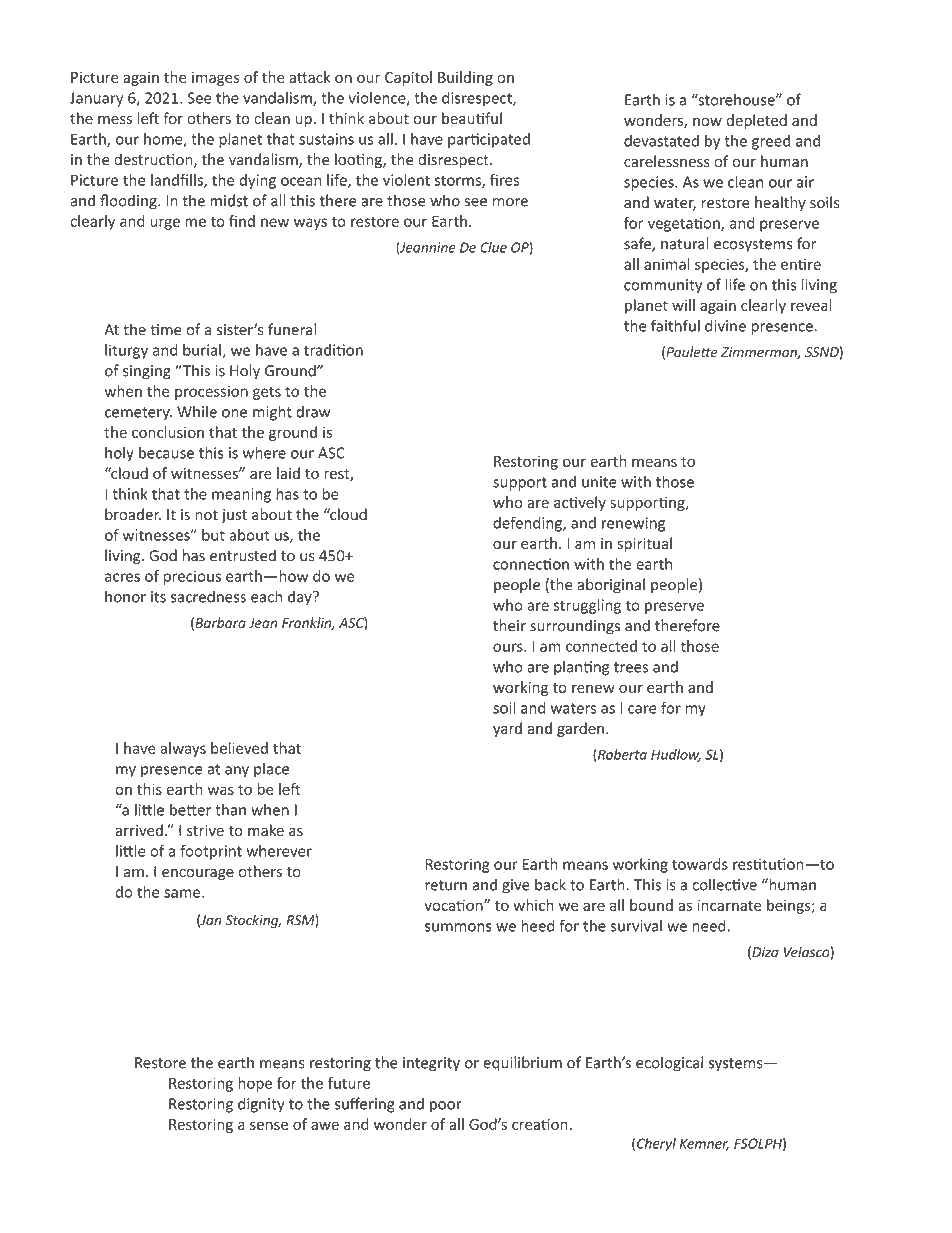  Describe the element at coordinates (472, 118) in the image. I see `beautiful` at that location.
